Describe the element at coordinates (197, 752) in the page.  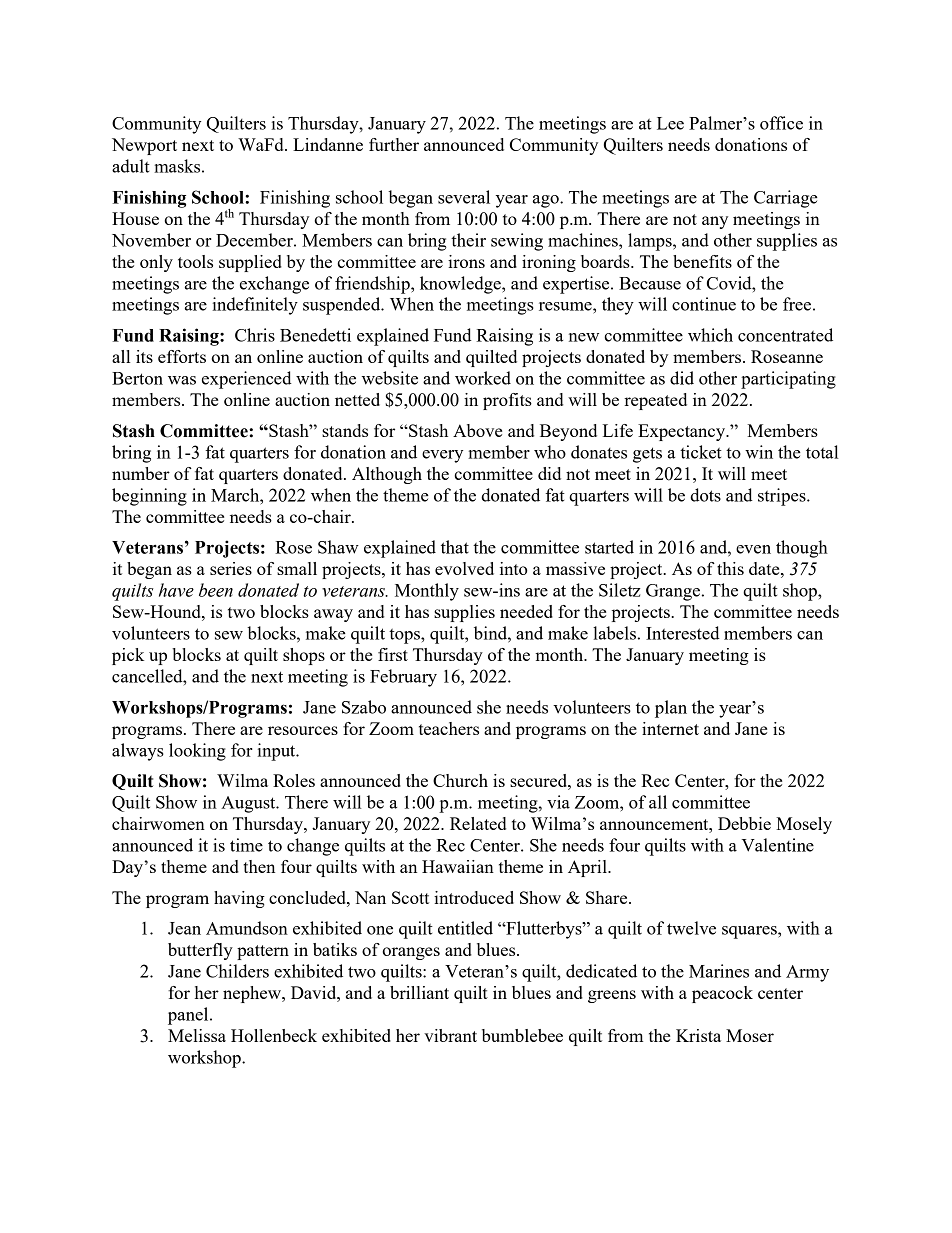
I see `looking` at that location.
